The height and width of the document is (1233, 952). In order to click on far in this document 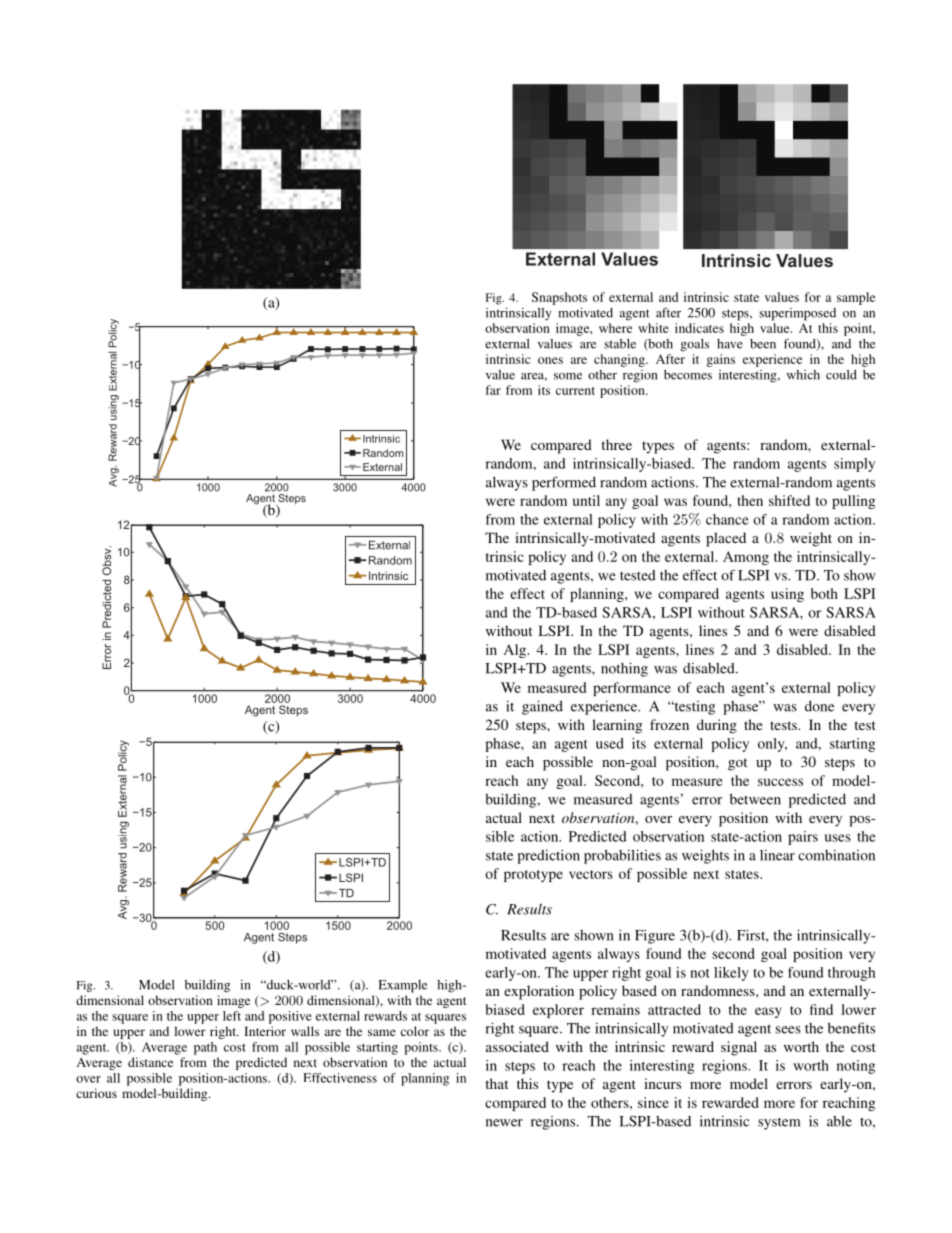, I will do `click(493, 390)`.
